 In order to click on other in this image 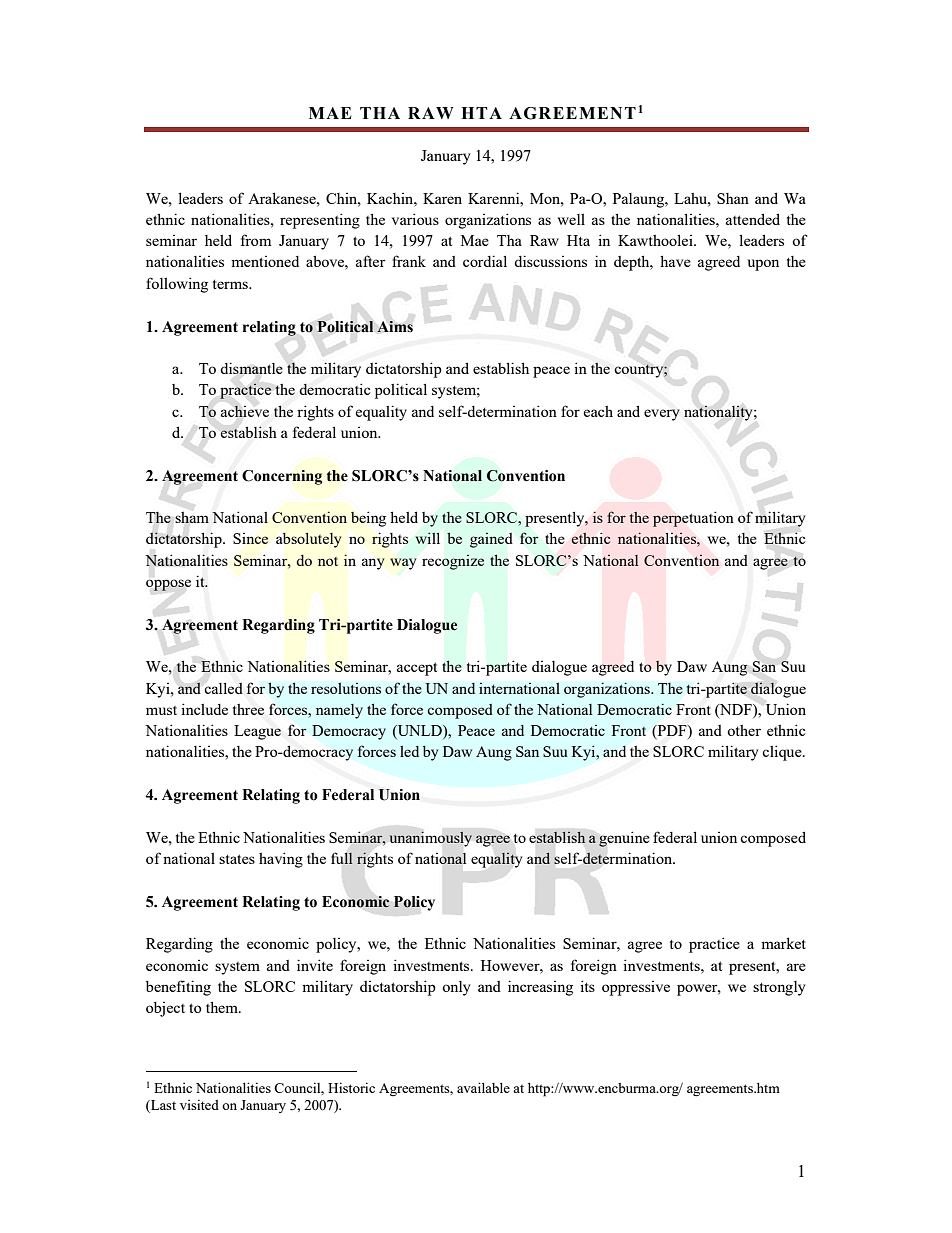, I will do `click(744, 730)`.
